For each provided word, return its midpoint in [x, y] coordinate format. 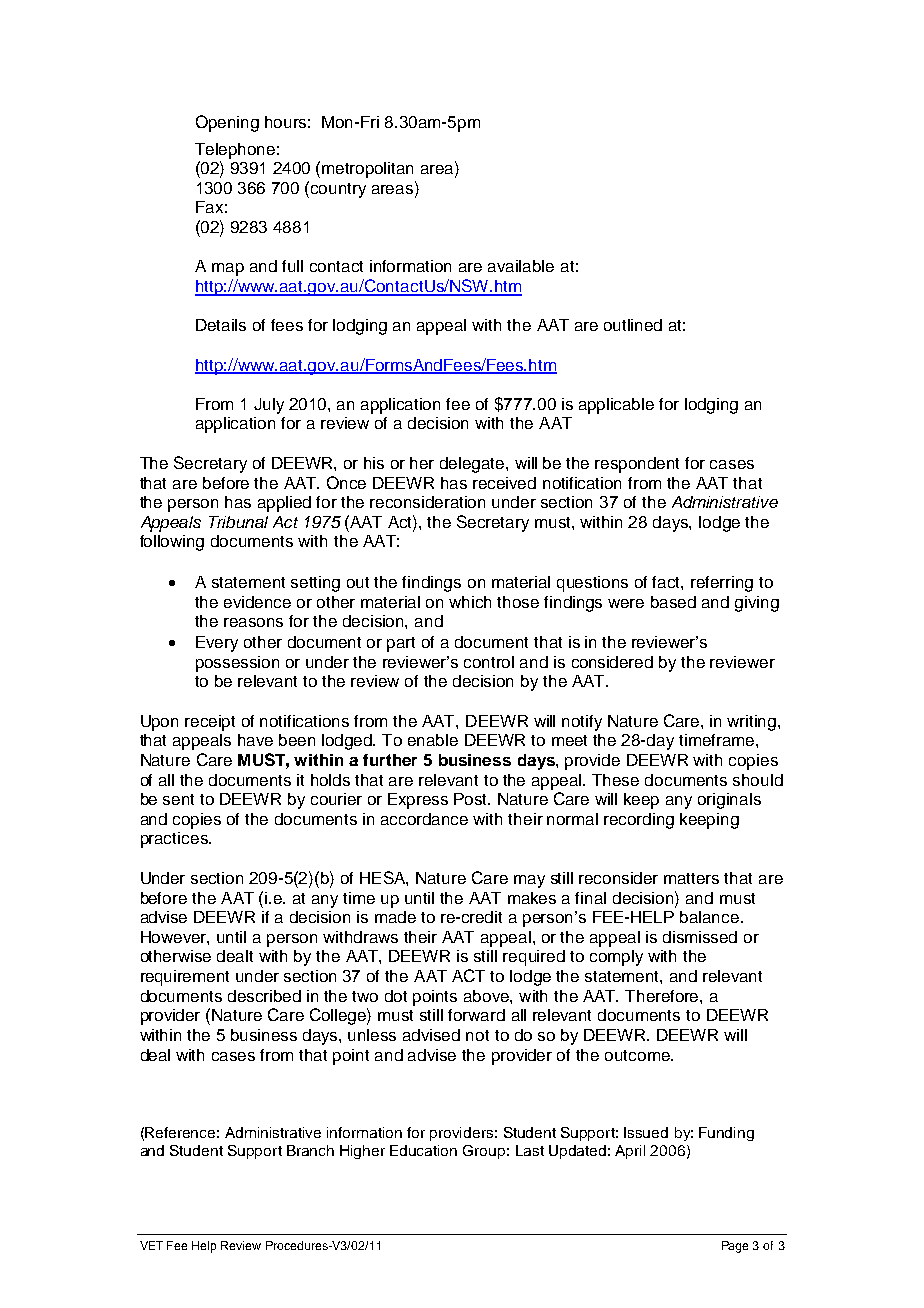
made [395, 917]
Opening [227, 123]
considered [612, 662]
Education [423, 1150]
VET [151, 1245]
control [489, 662]
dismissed [700, 937]
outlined [633, 325]
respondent [637, 465]
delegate [473, 465]
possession [237, 664]
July [269, 406]
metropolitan [367, 170]
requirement [185, 978]
